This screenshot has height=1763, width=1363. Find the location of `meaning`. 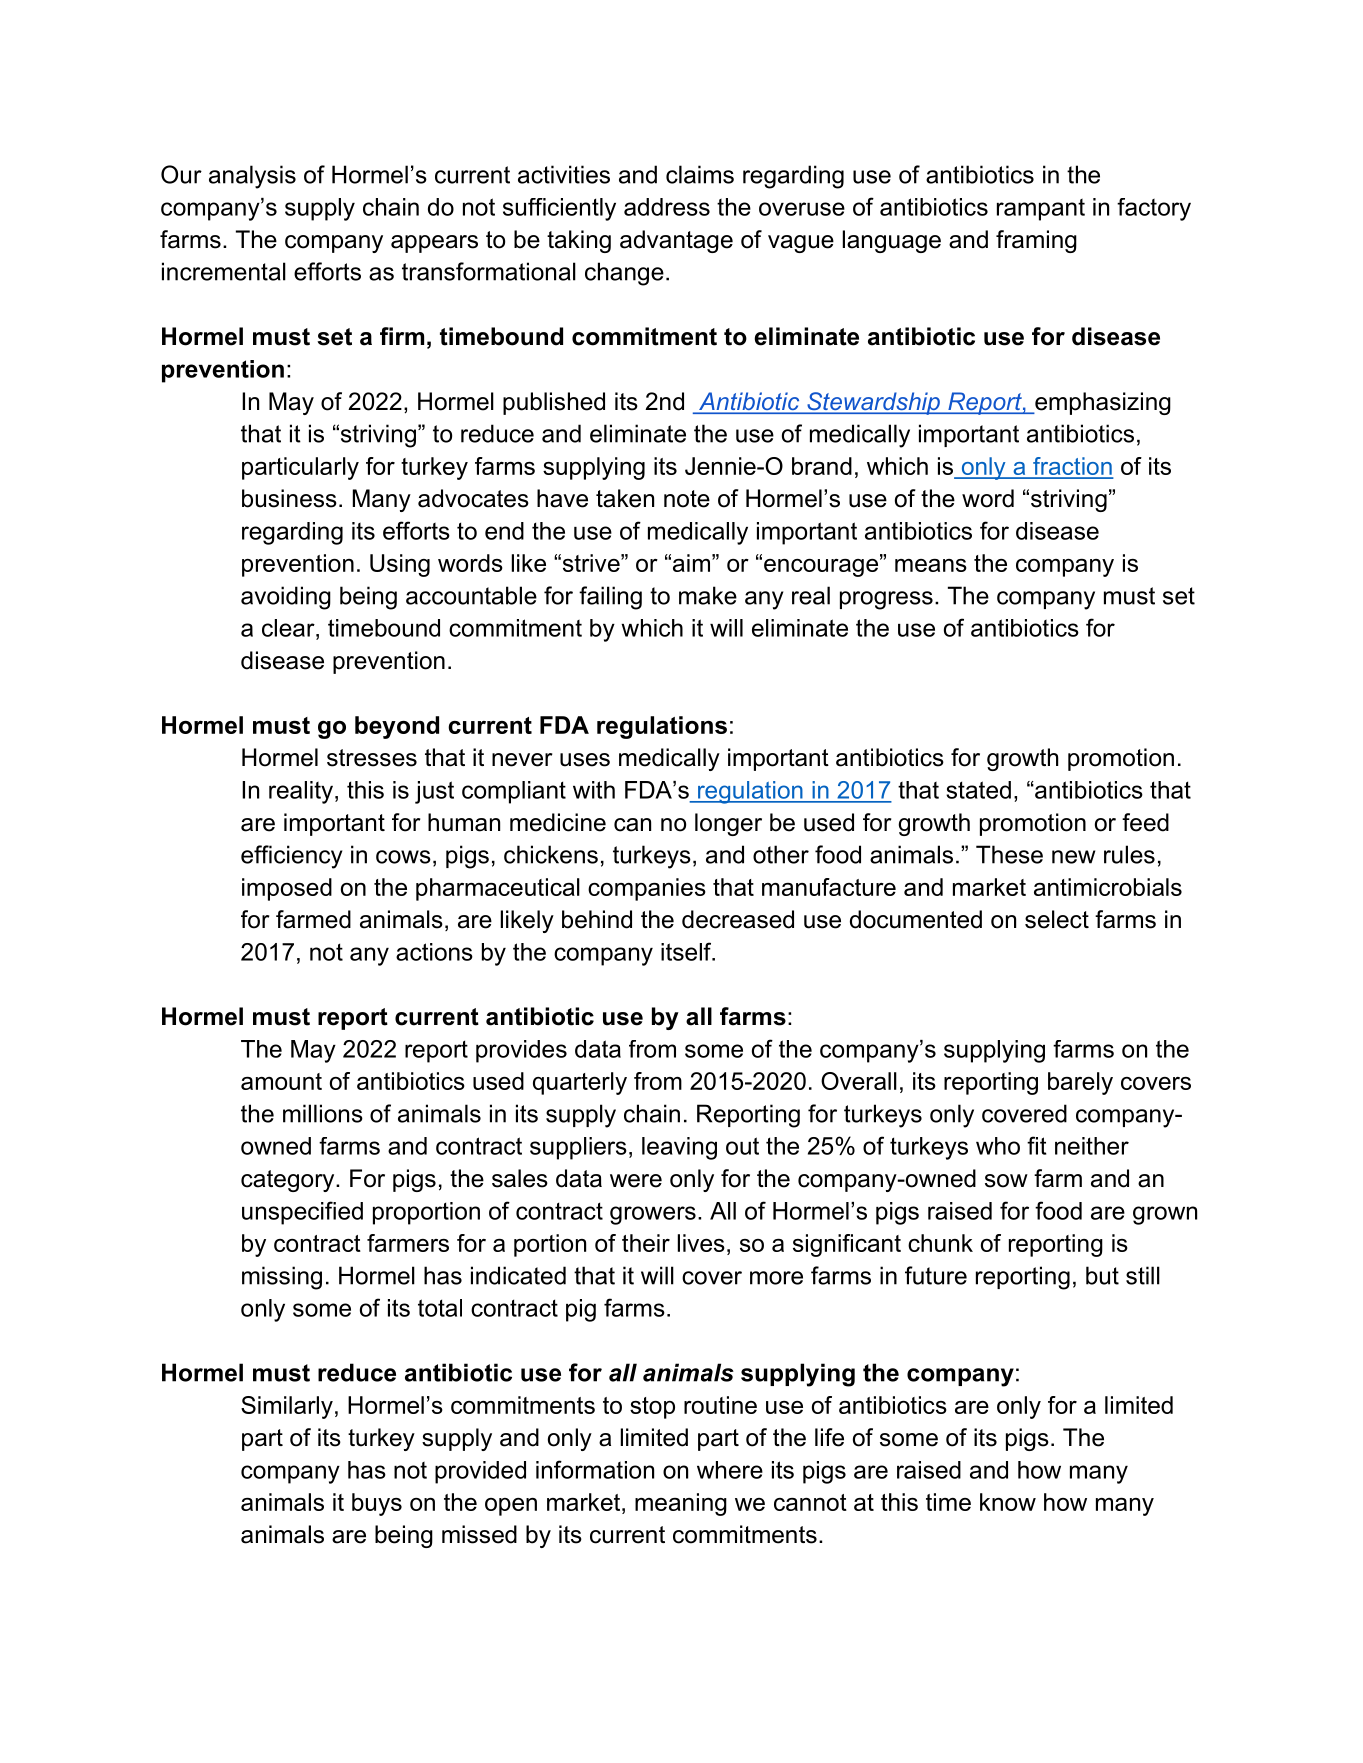

meaning is located at coordinates (681, 1504).
